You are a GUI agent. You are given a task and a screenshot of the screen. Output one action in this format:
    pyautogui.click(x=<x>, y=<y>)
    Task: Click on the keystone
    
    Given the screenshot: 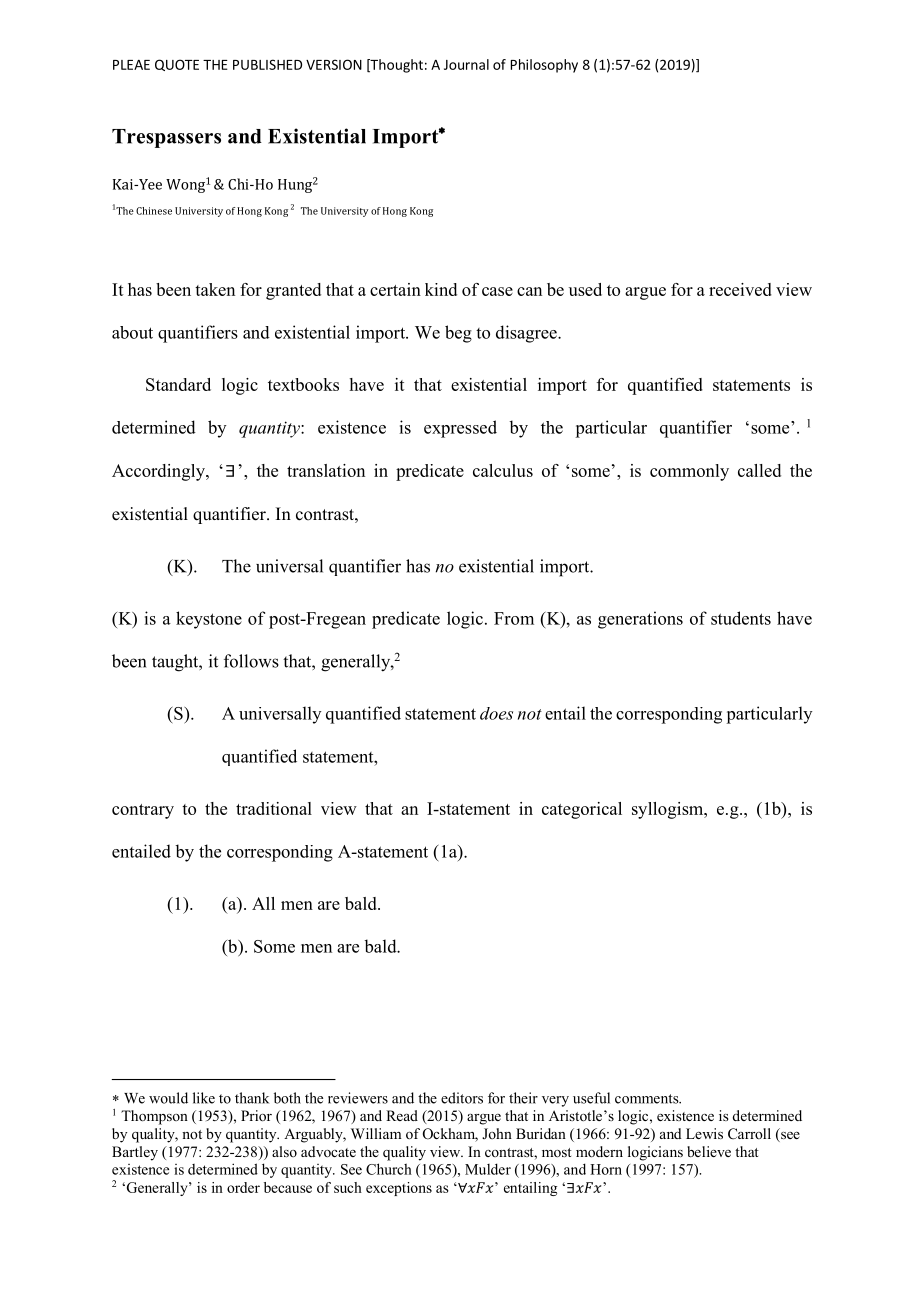 What is the action you would take?
    pyautogui.click(x=209, y=620)
